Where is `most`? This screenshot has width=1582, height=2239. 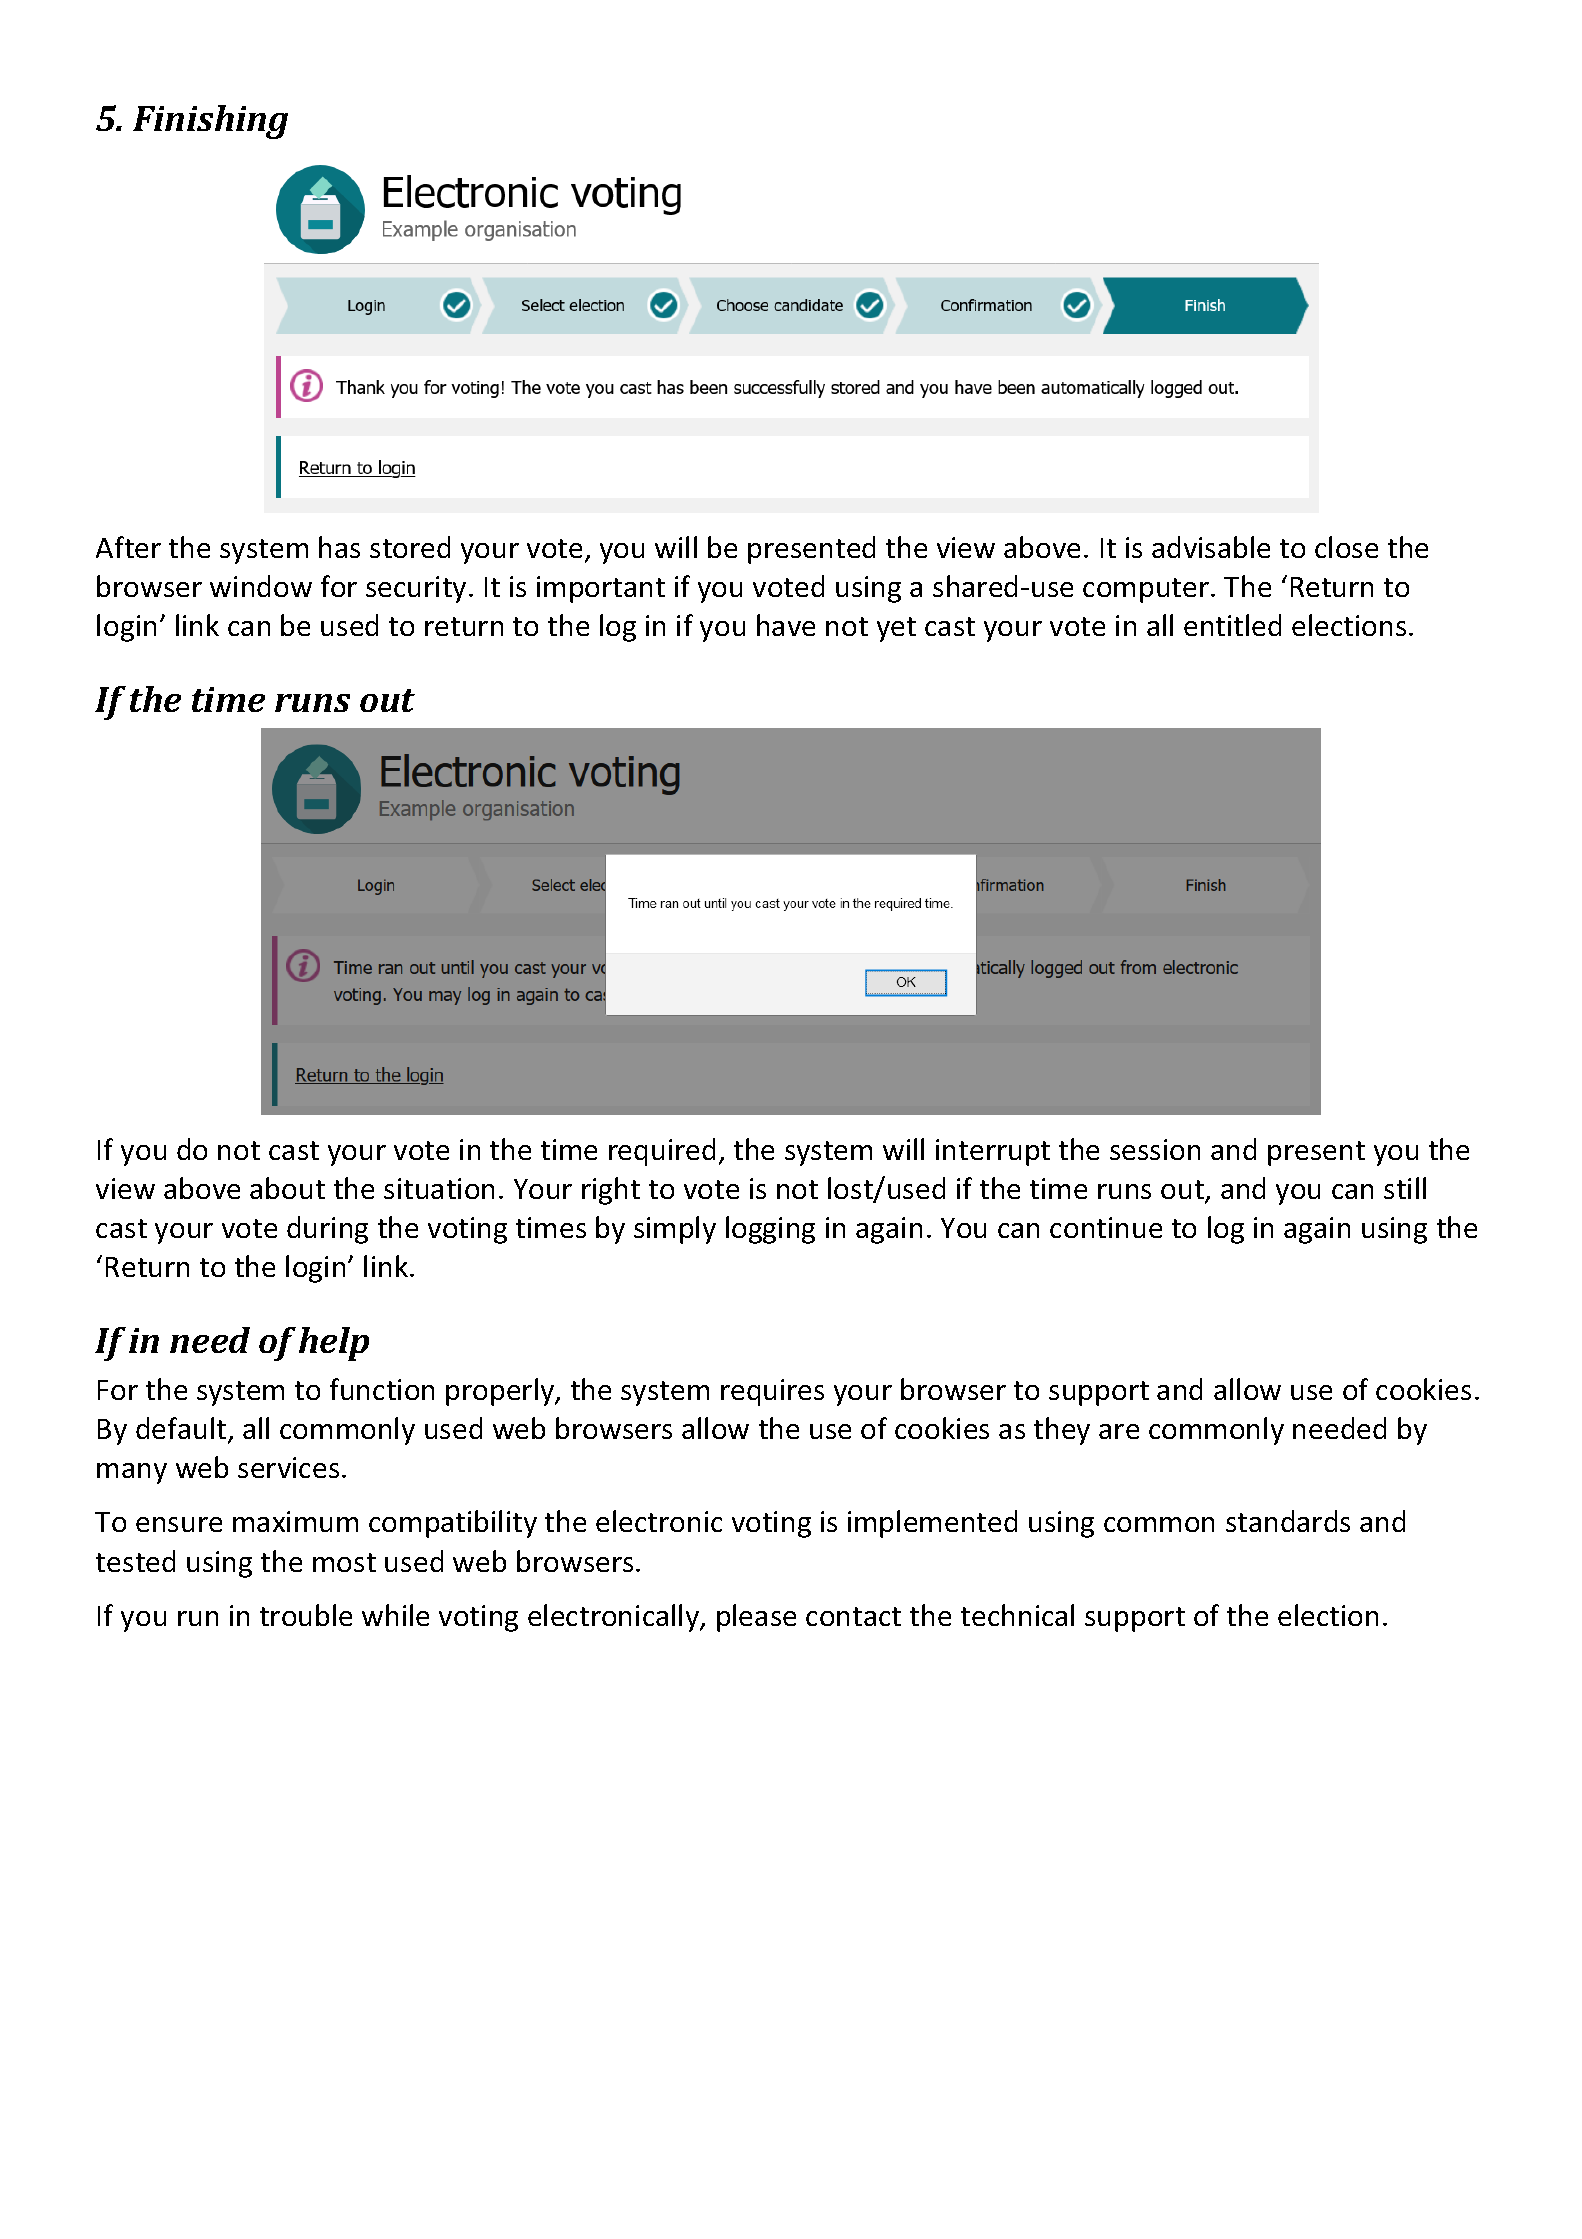 most is located at coordinates (344, 1562).
